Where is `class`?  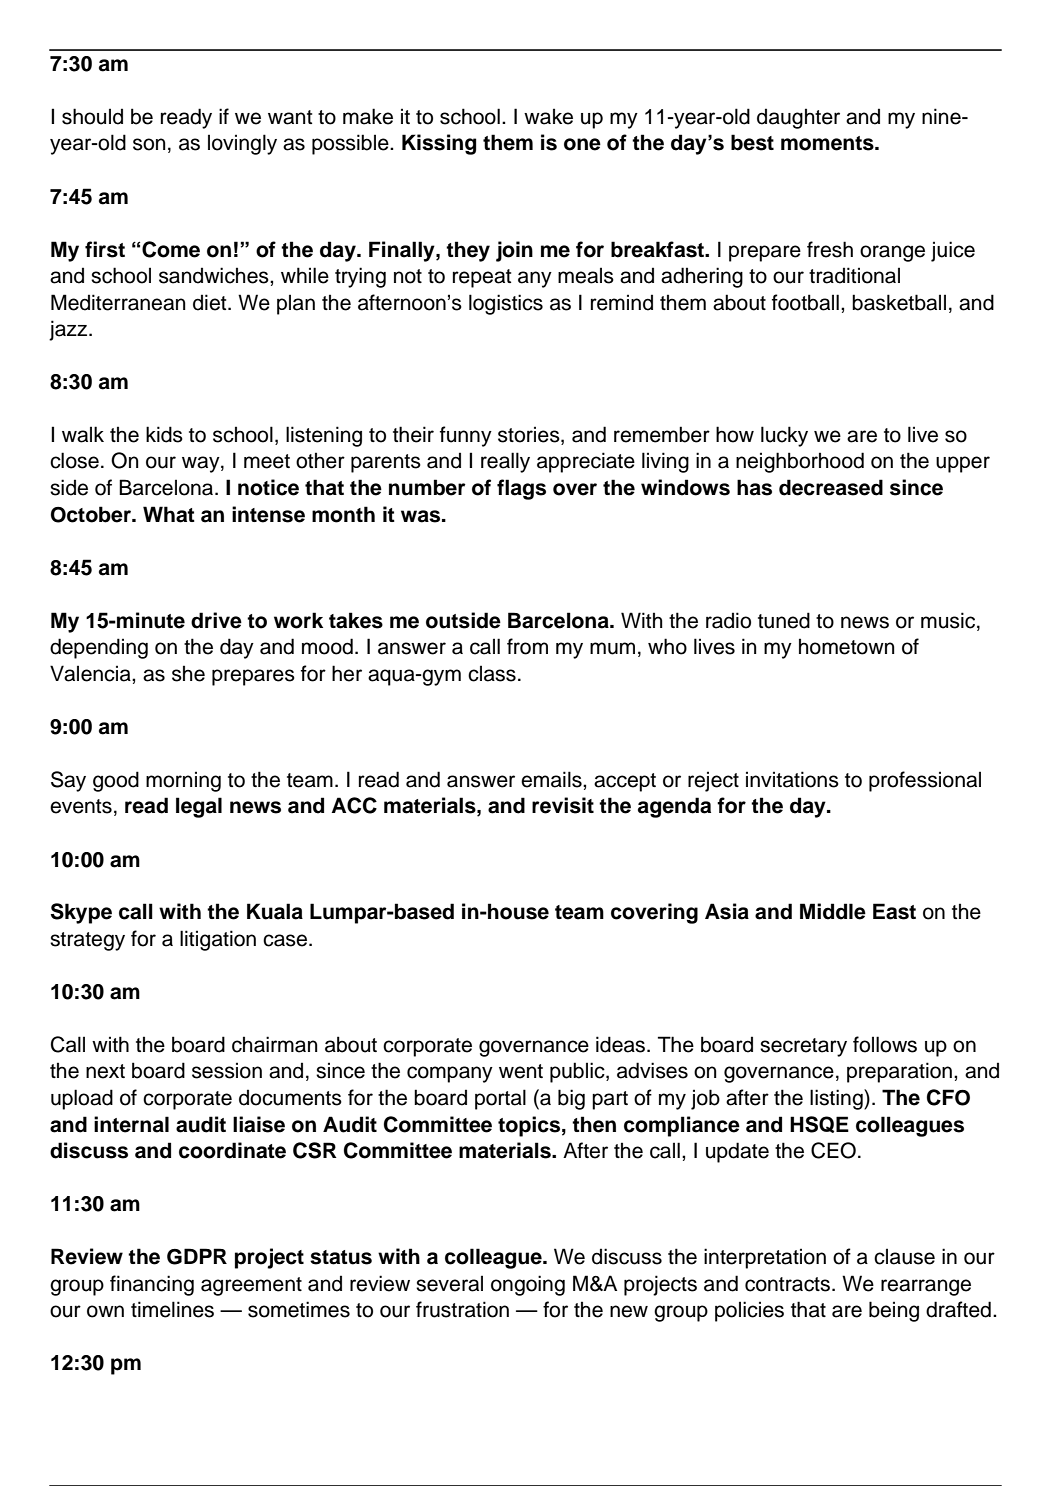
class is located at coordinates (492, 673).
